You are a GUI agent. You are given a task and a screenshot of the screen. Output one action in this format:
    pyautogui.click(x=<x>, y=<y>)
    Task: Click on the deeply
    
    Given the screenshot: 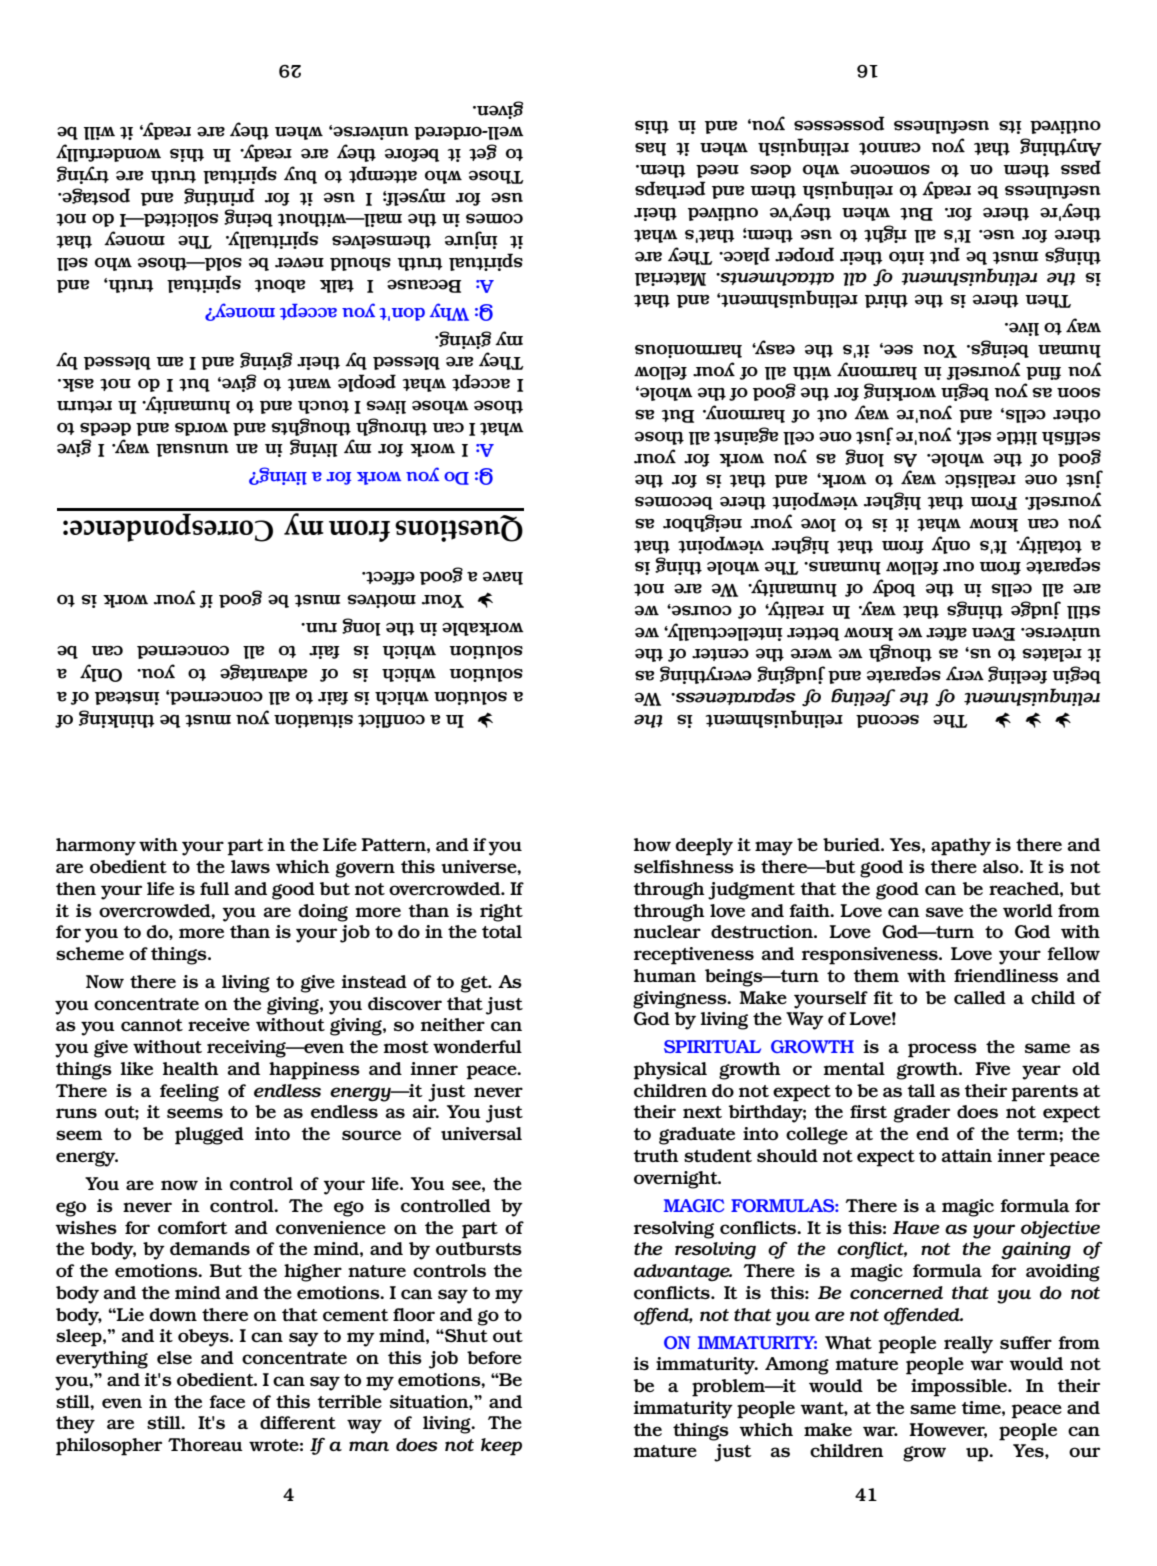 What is the action you would take?
    pyautogui.click(x=704, y=847)
